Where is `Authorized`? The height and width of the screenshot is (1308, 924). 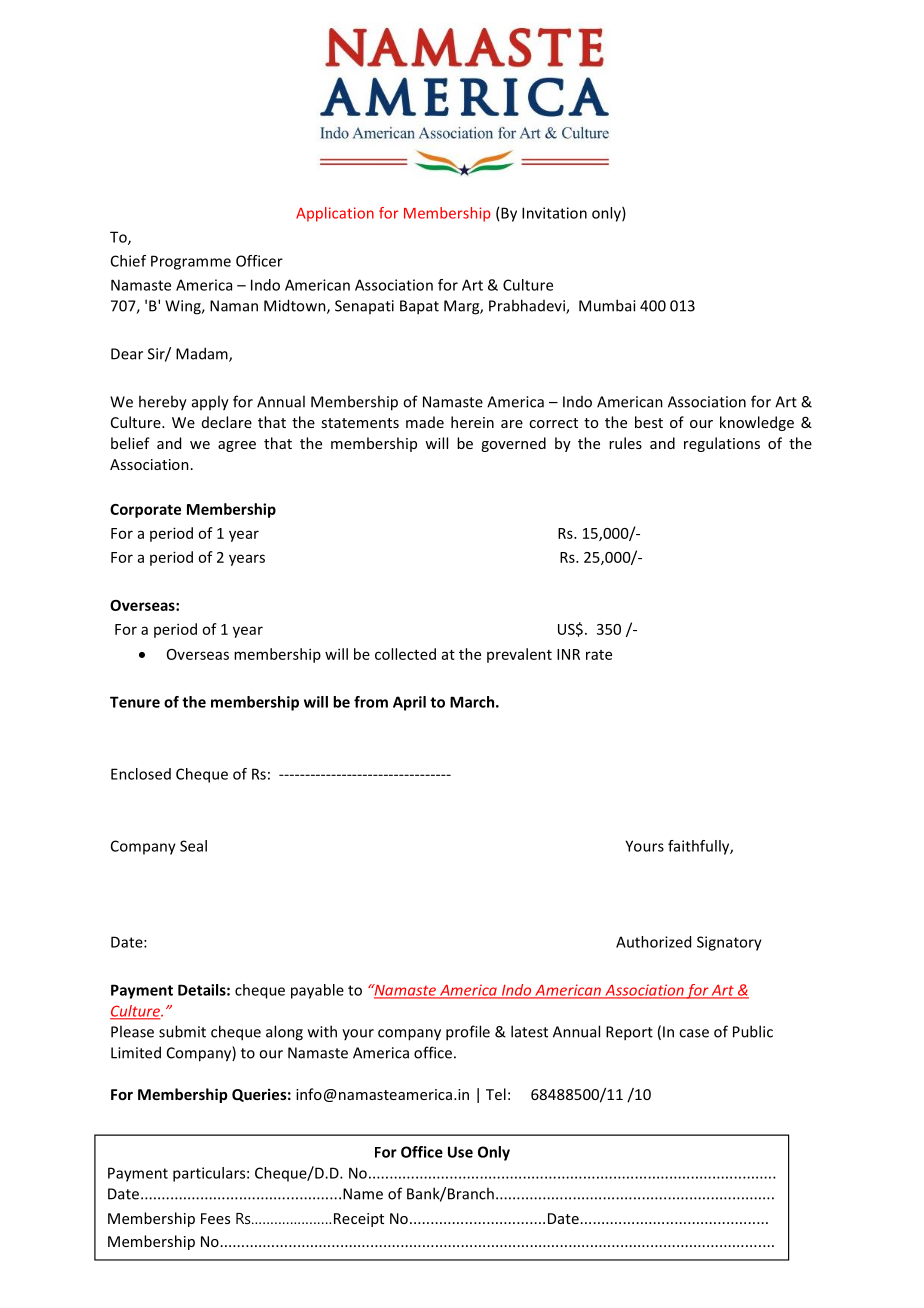
Authorized is located at coordinates (653, 942).
